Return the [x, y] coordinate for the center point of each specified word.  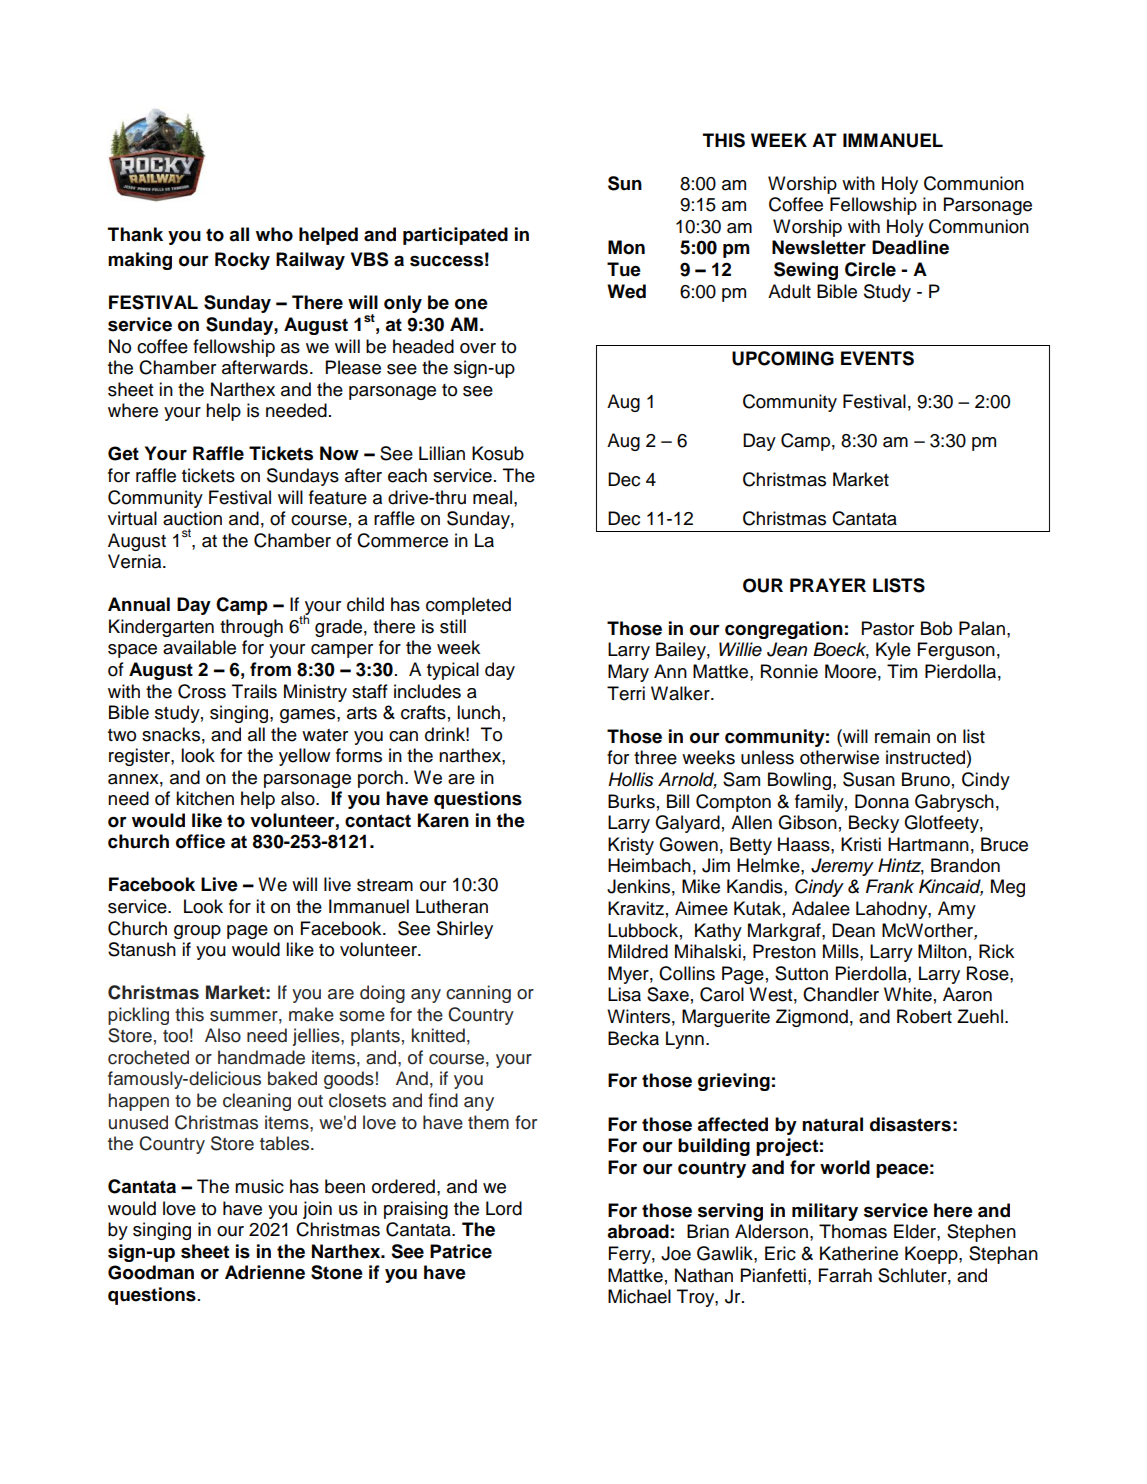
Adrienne [265, 1272]
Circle [870, 269]
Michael [639, 1296]
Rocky [242, 261]
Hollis [631, 779]
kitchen [205, 798]
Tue [624, 269]
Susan [869, 779]
